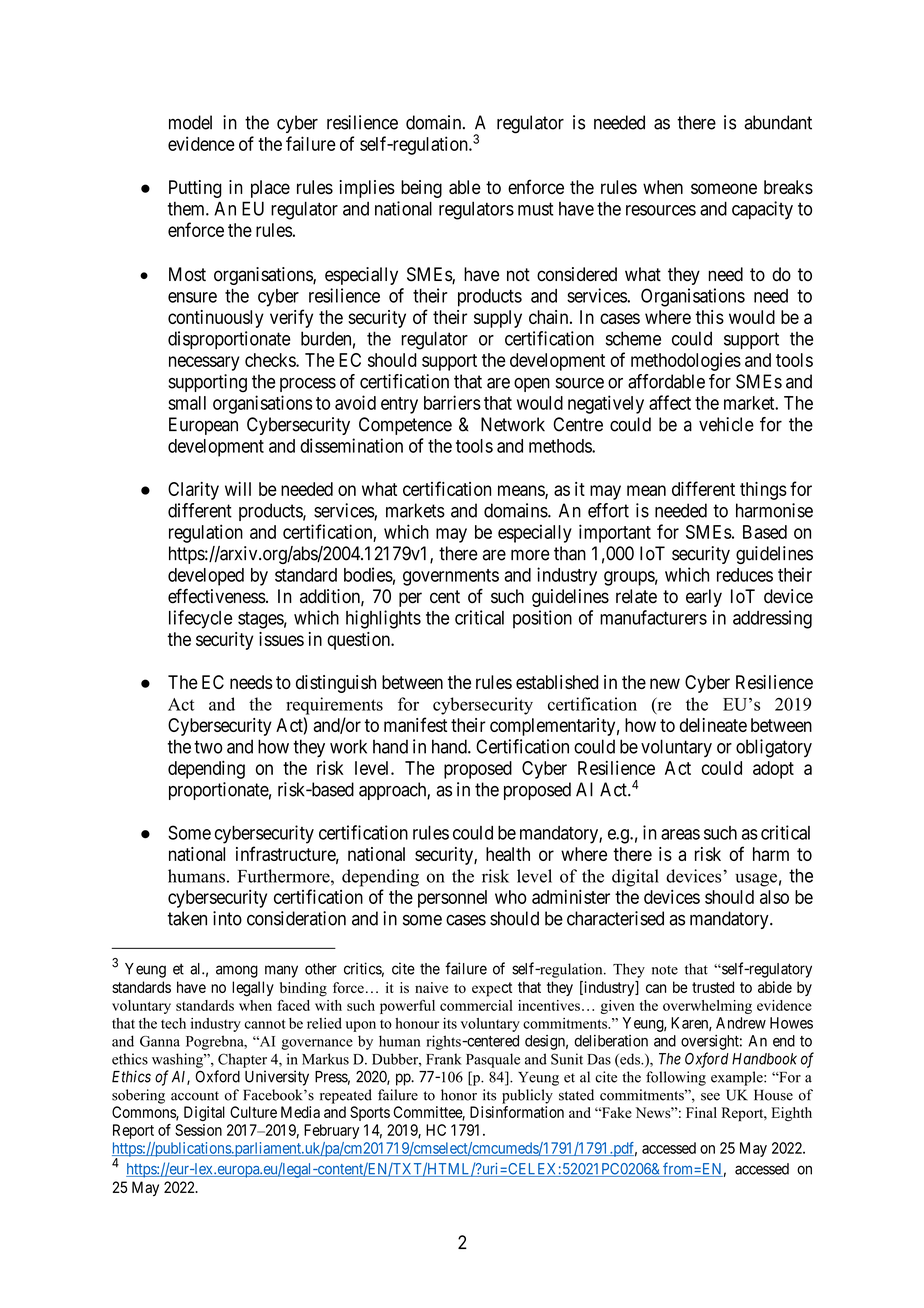  Describe the element at coordinates (459, 1095) in the image. I see `honor` at that location.
